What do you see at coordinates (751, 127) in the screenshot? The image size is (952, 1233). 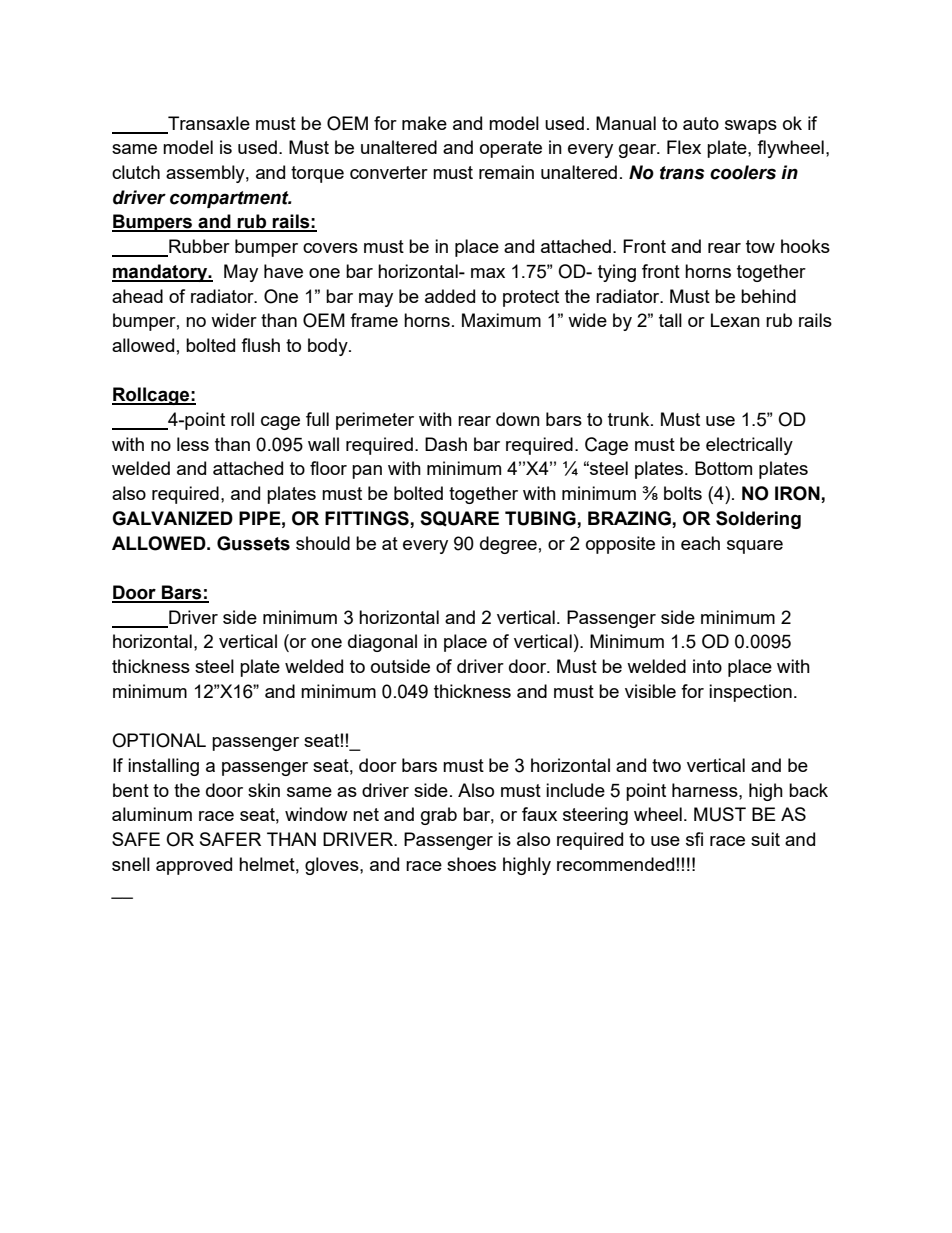 I see `swaps` at bounding box center [751, 127].
